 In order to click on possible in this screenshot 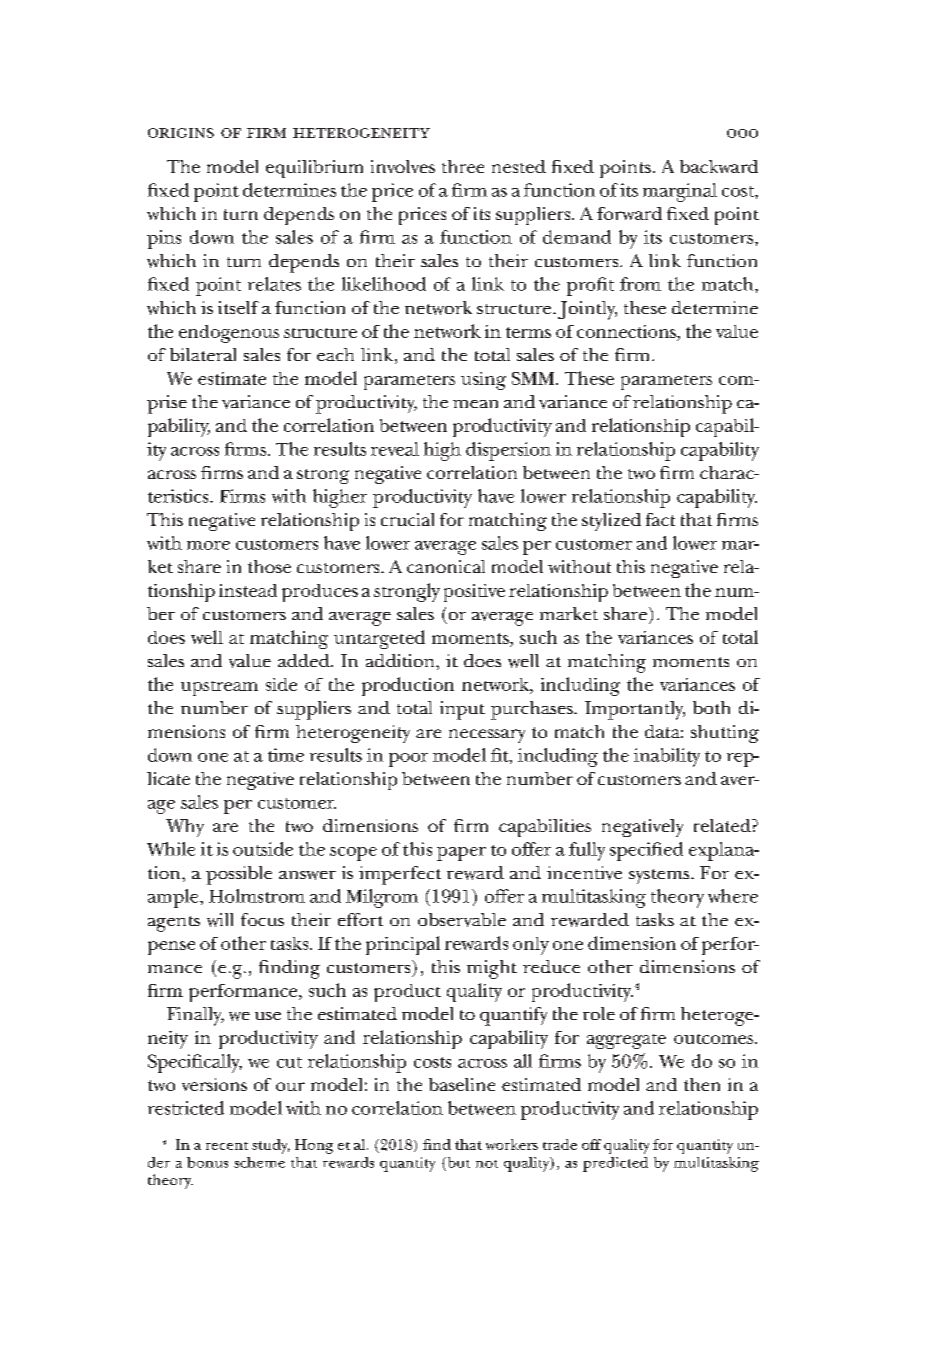, I will do `click(239, 875)`.
